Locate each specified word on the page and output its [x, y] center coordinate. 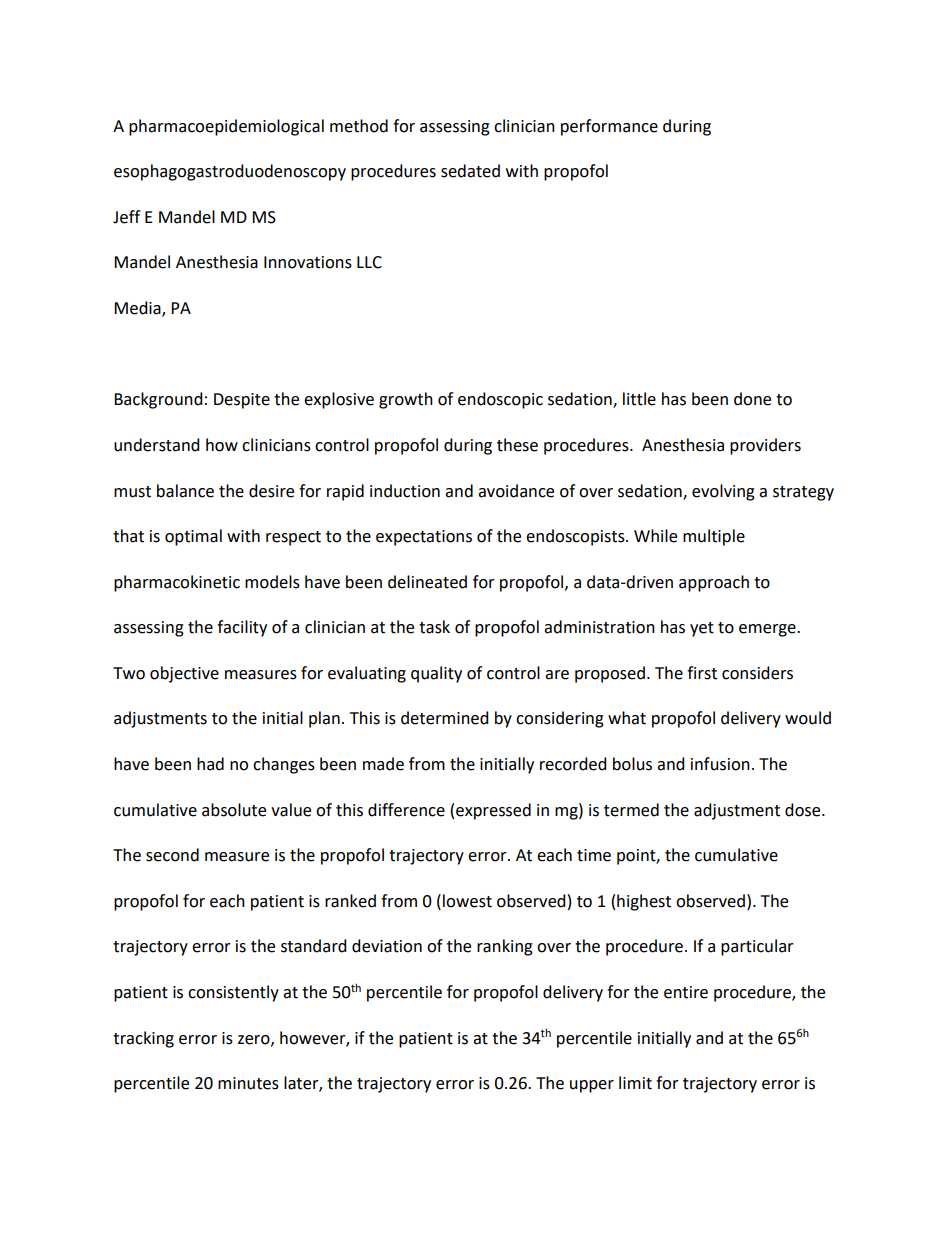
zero [255, 1040]
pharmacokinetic [177, 583]
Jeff [126, 217]
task [434, 627]
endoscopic [500, 400]
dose [804, 810]
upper [592, 1086]
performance [609, 127]
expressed [493, 811]
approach [714, 583]
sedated [470, 171]
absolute [234, 810]
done [752, 399]
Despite [242, 401]
